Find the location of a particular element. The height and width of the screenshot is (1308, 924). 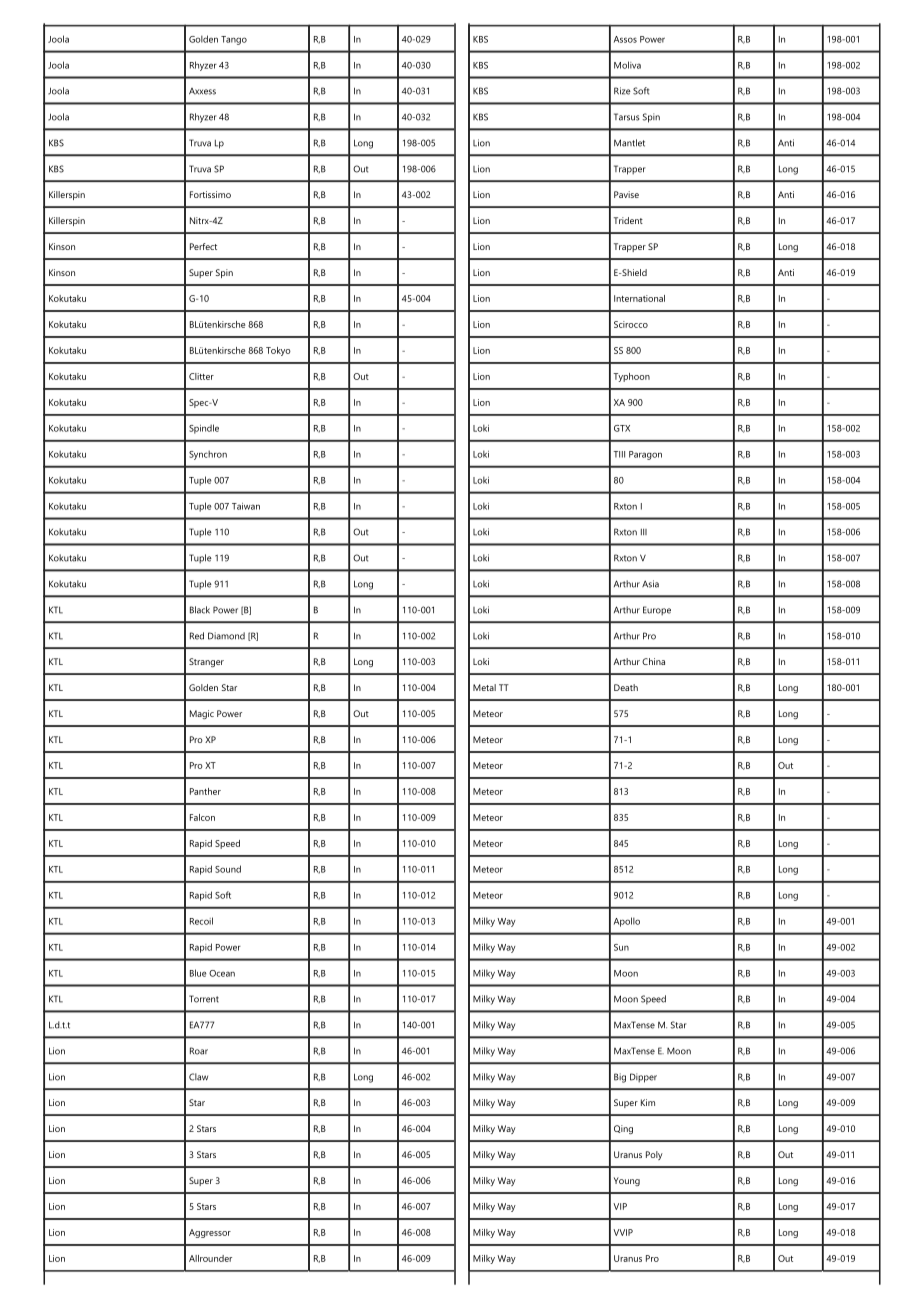

Asia is located at coordinates (650, 584).
